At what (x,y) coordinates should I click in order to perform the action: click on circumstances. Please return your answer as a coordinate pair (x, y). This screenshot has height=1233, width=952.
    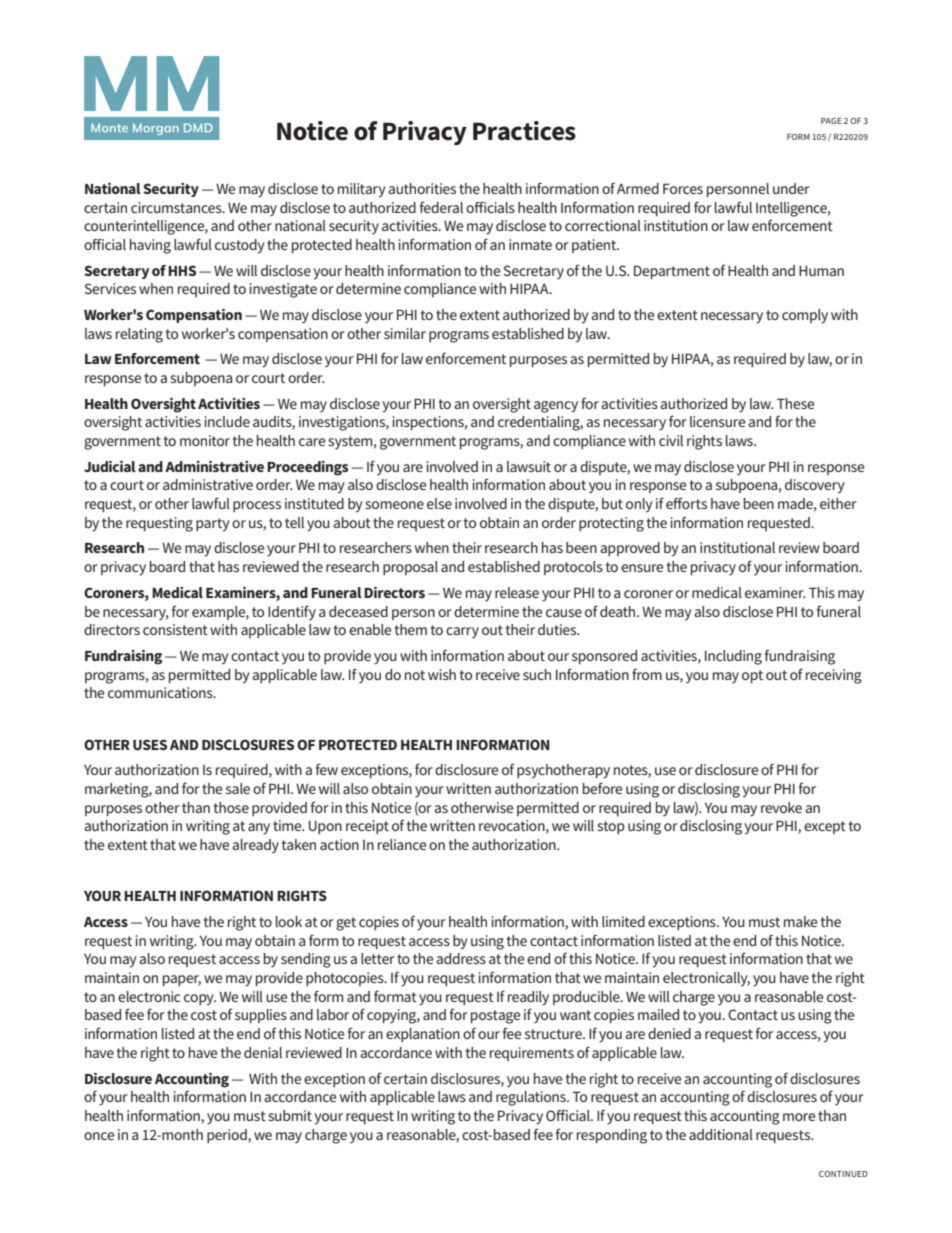
    Looking at the image, I should click on (177, 207).
